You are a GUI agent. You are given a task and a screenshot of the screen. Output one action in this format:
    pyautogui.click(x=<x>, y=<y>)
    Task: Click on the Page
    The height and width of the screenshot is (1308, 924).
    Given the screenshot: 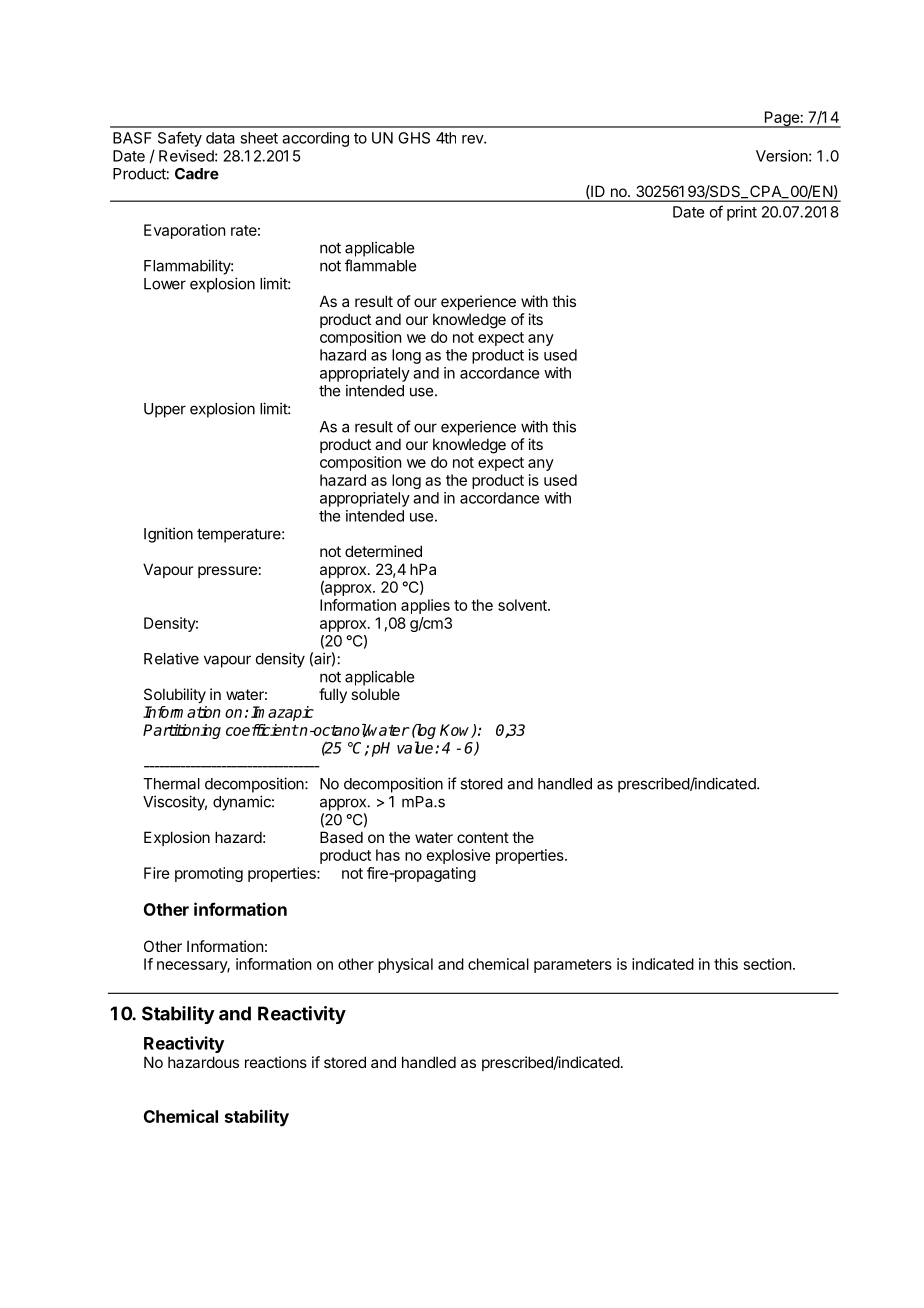 What is the action you would take?
    pyautogui.click(x=781, y=119)
